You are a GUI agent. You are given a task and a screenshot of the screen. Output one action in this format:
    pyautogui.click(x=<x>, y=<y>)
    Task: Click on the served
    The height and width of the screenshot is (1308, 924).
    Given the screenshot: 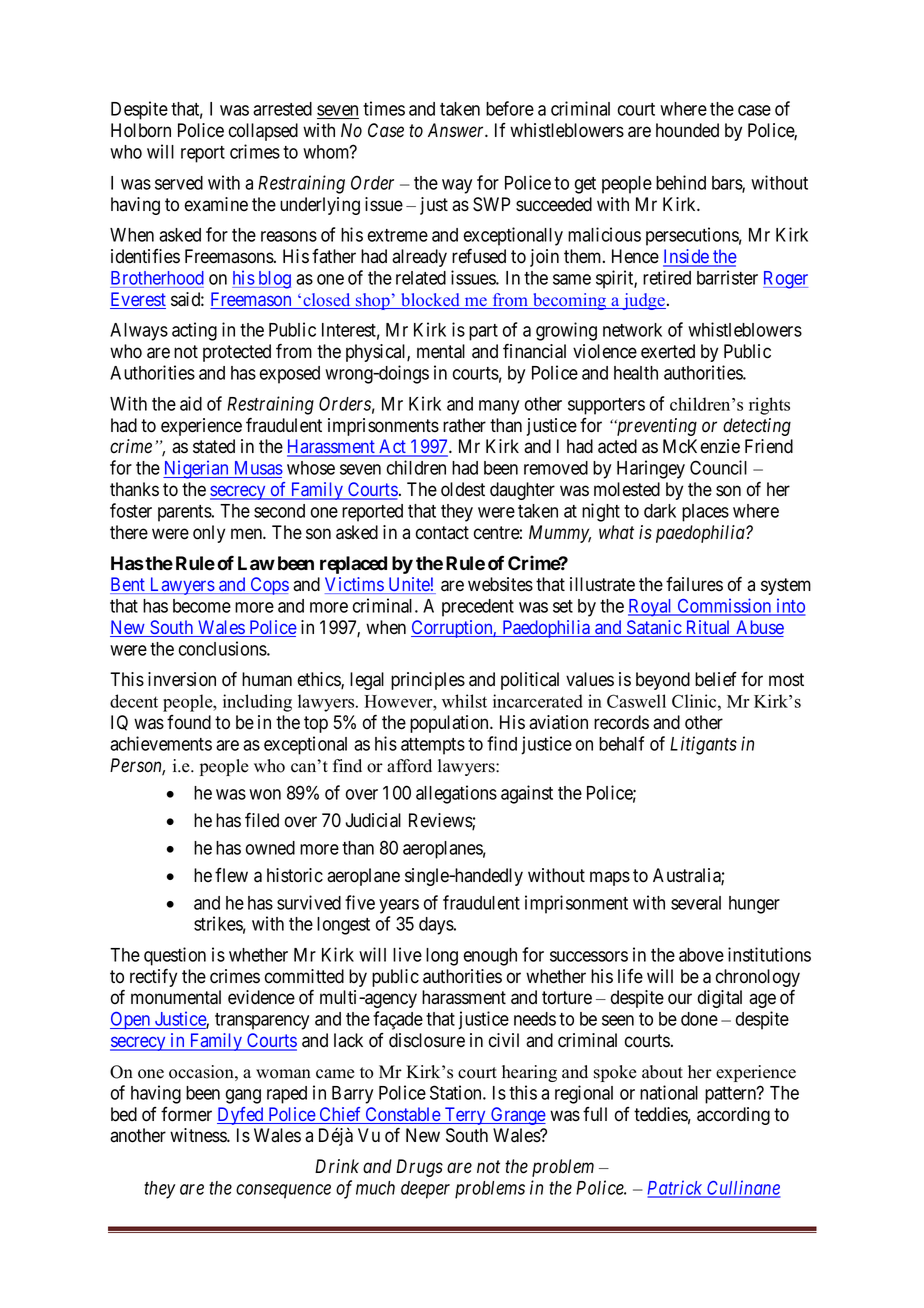 What is the action you would take?
    pyautogui.click(x=179, y=183)
